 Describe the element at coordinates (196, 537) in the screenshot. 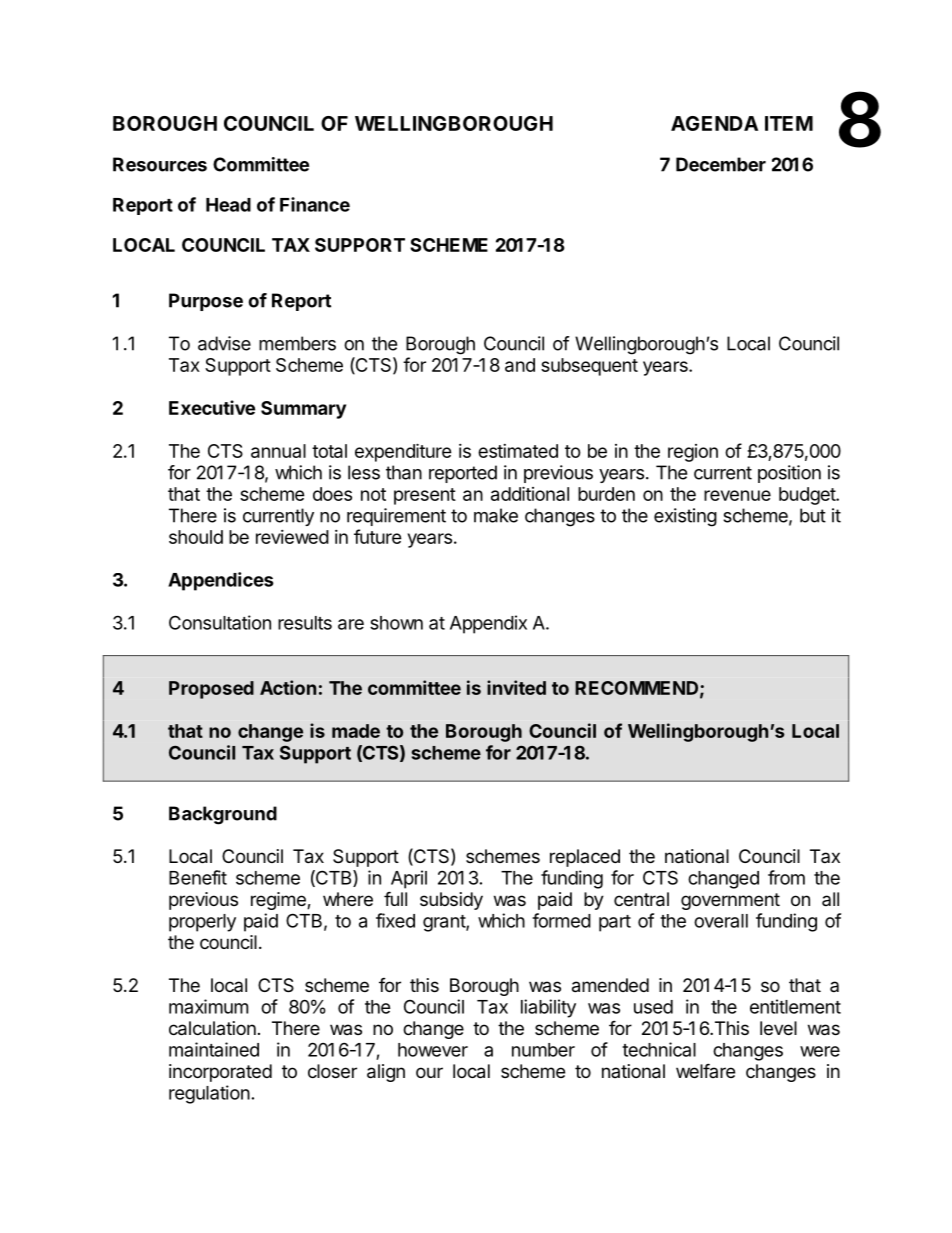

I see `should` at that location.
